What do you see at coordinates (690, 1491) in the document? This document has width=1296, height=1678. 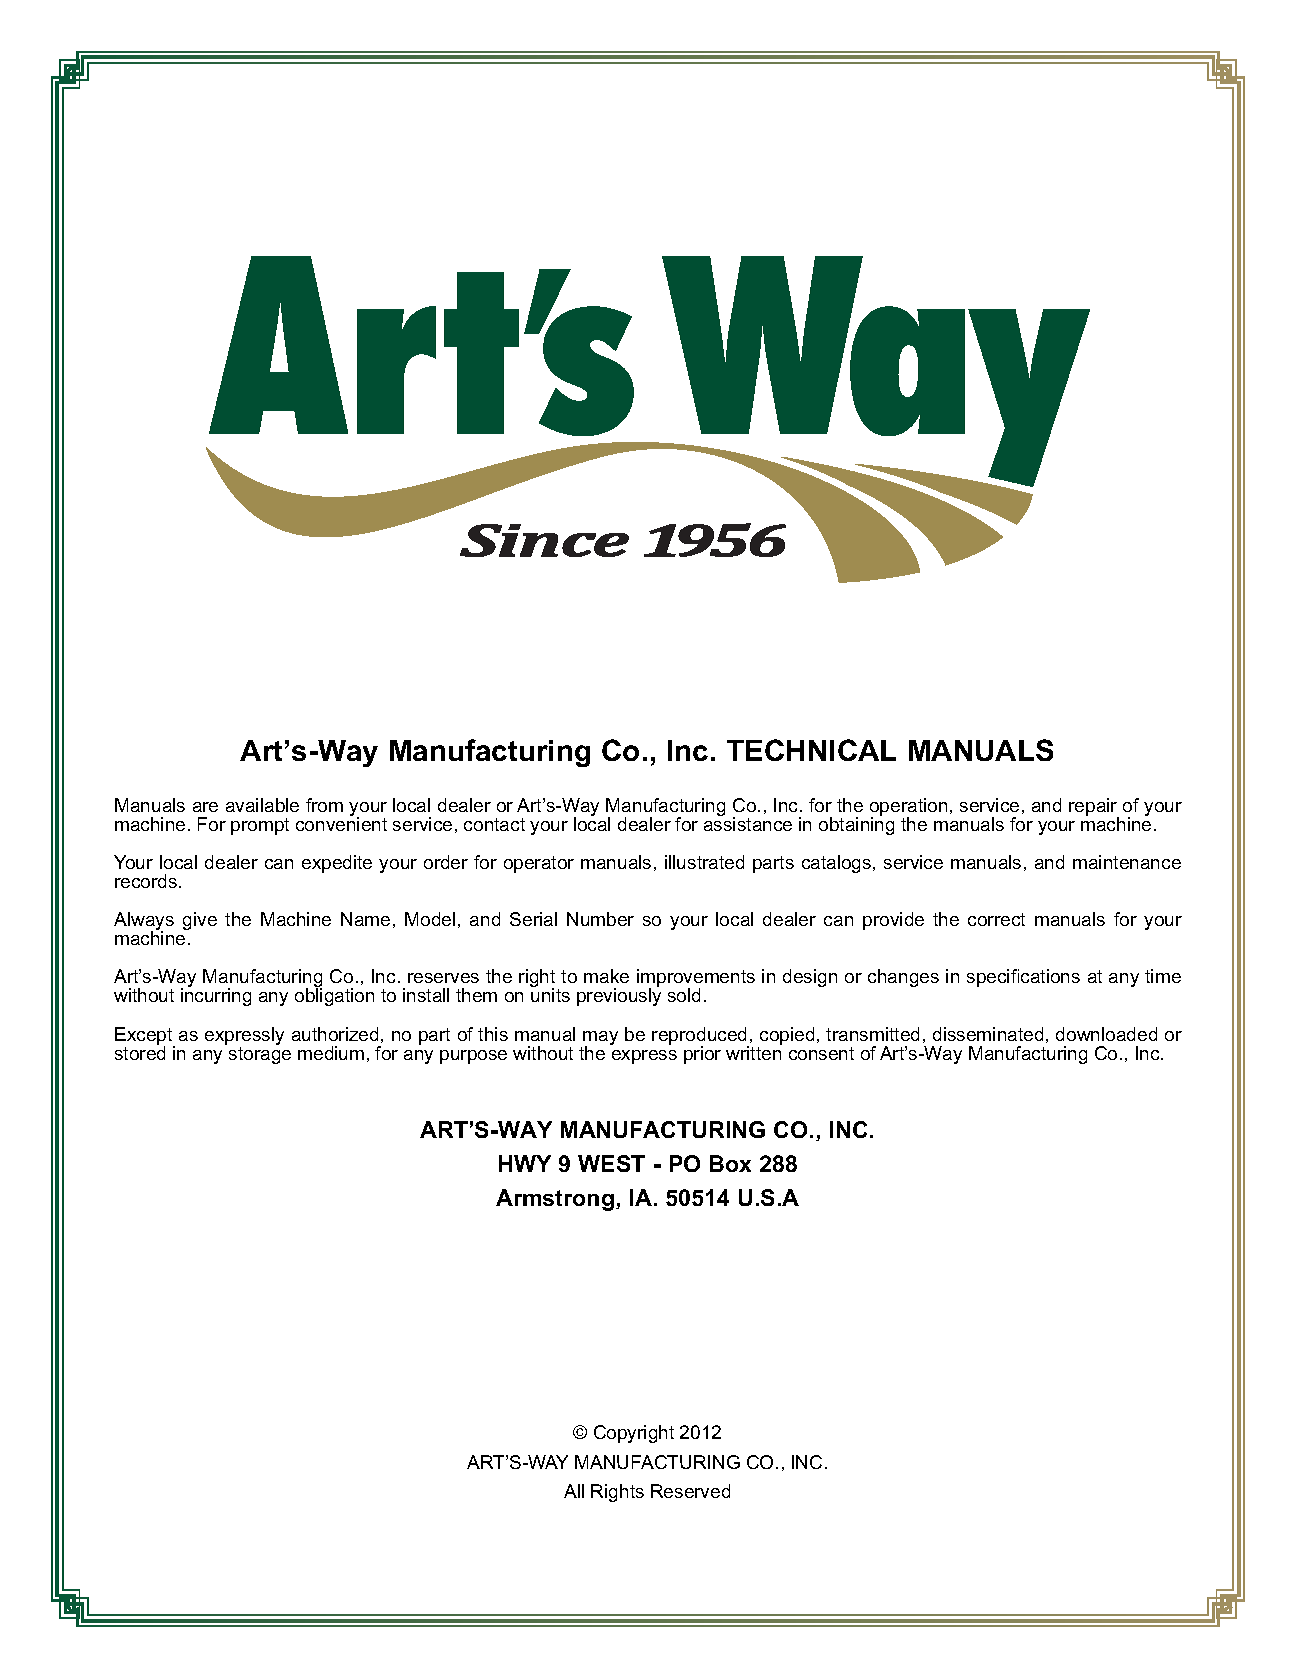 I see `Reserved` at bounding box center [690, 1491].
